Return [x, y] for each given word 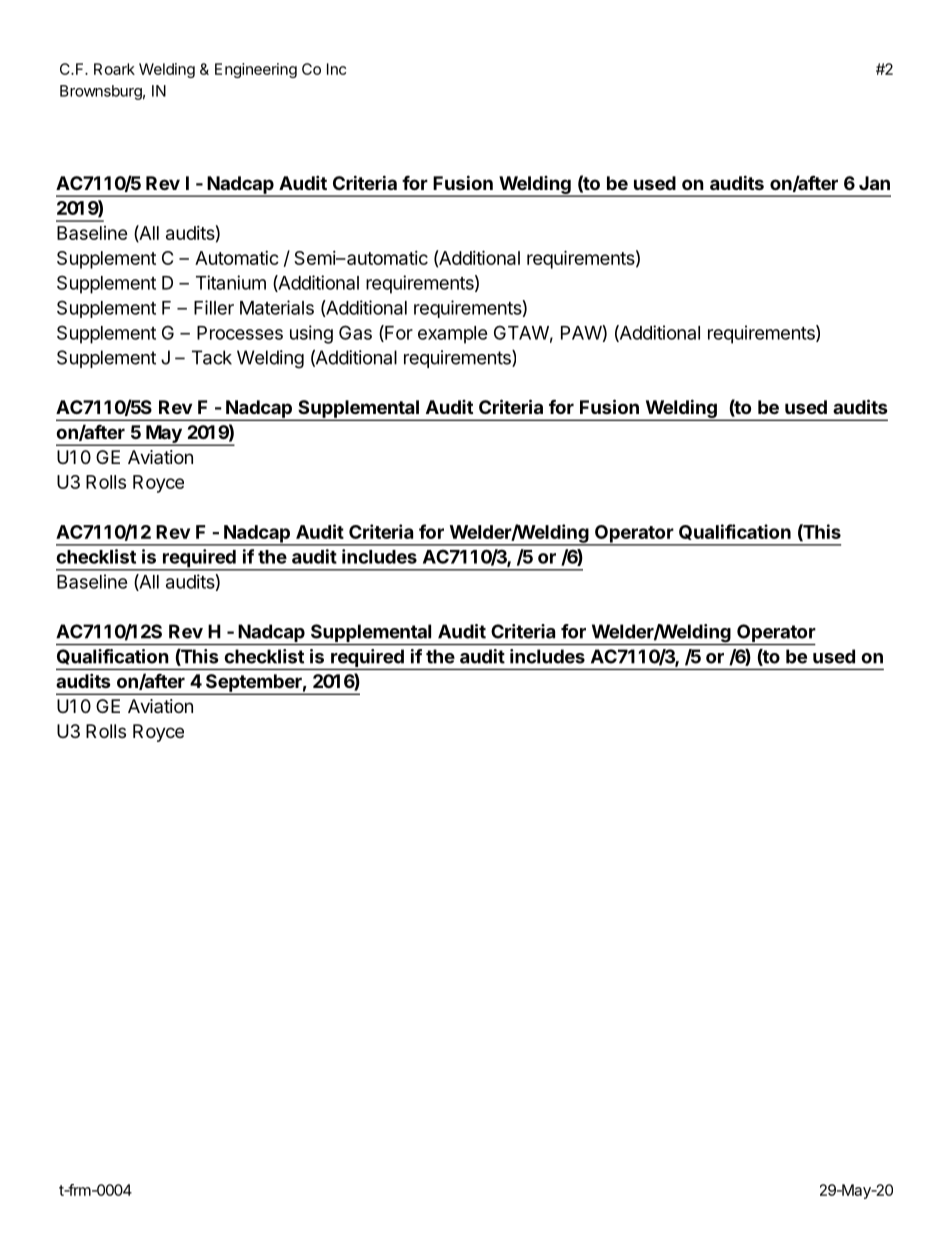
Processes [240, 333]
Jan [874, 183]
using [311, 334]
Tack [212, 357]
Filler [214, 307]
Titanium [231, 282]
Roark [114, 69]
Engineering [256, 70]
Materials [277, 307]
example [453, 335]
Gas [355, 332]
